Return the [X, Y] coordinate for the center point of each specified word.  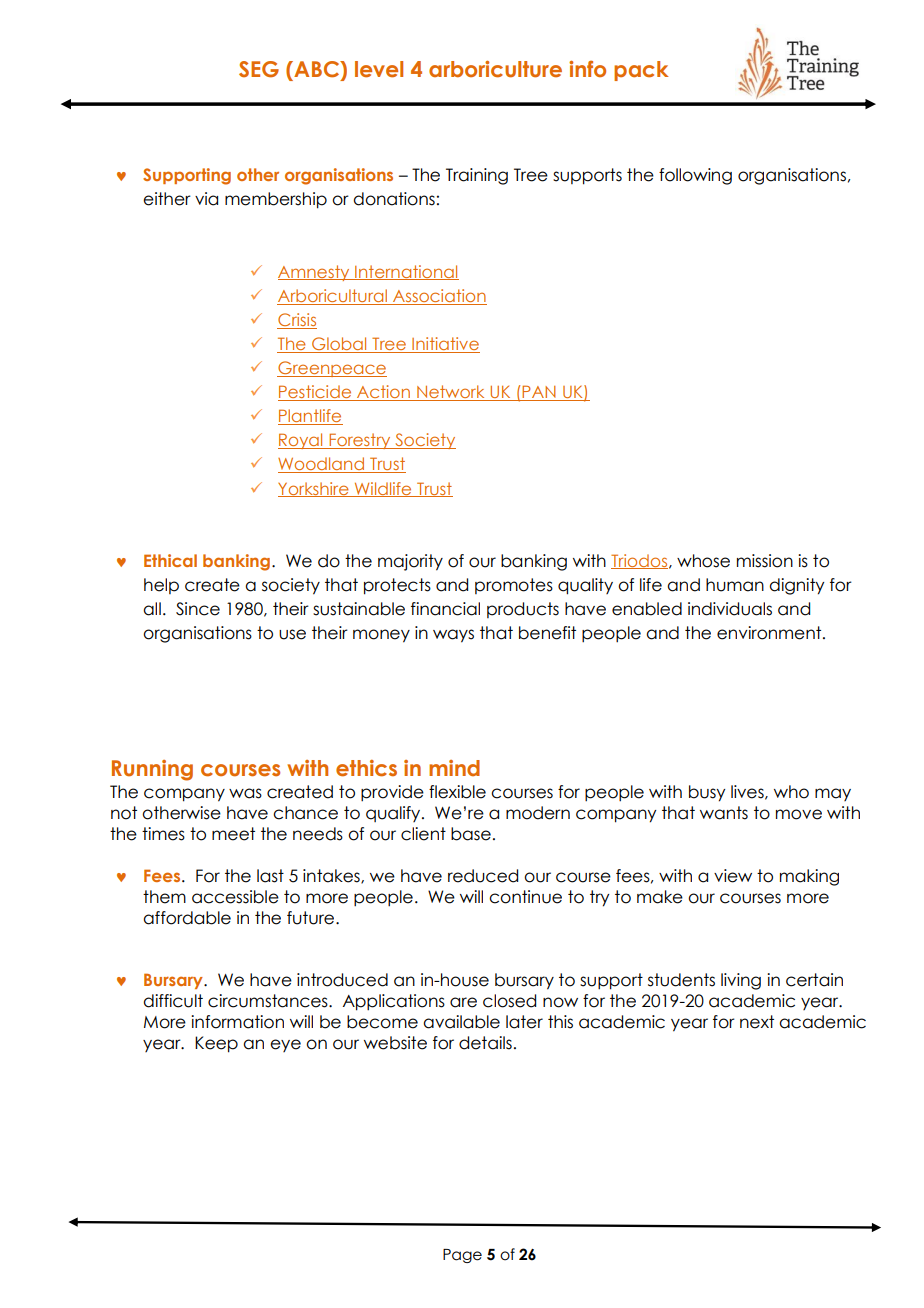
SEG [259, 69]
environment [770, 633]
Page [462, 1256]
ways [453, 636]
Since [198, 609]
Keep [216, 1044]
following [695, 176]
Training [477, 176]
